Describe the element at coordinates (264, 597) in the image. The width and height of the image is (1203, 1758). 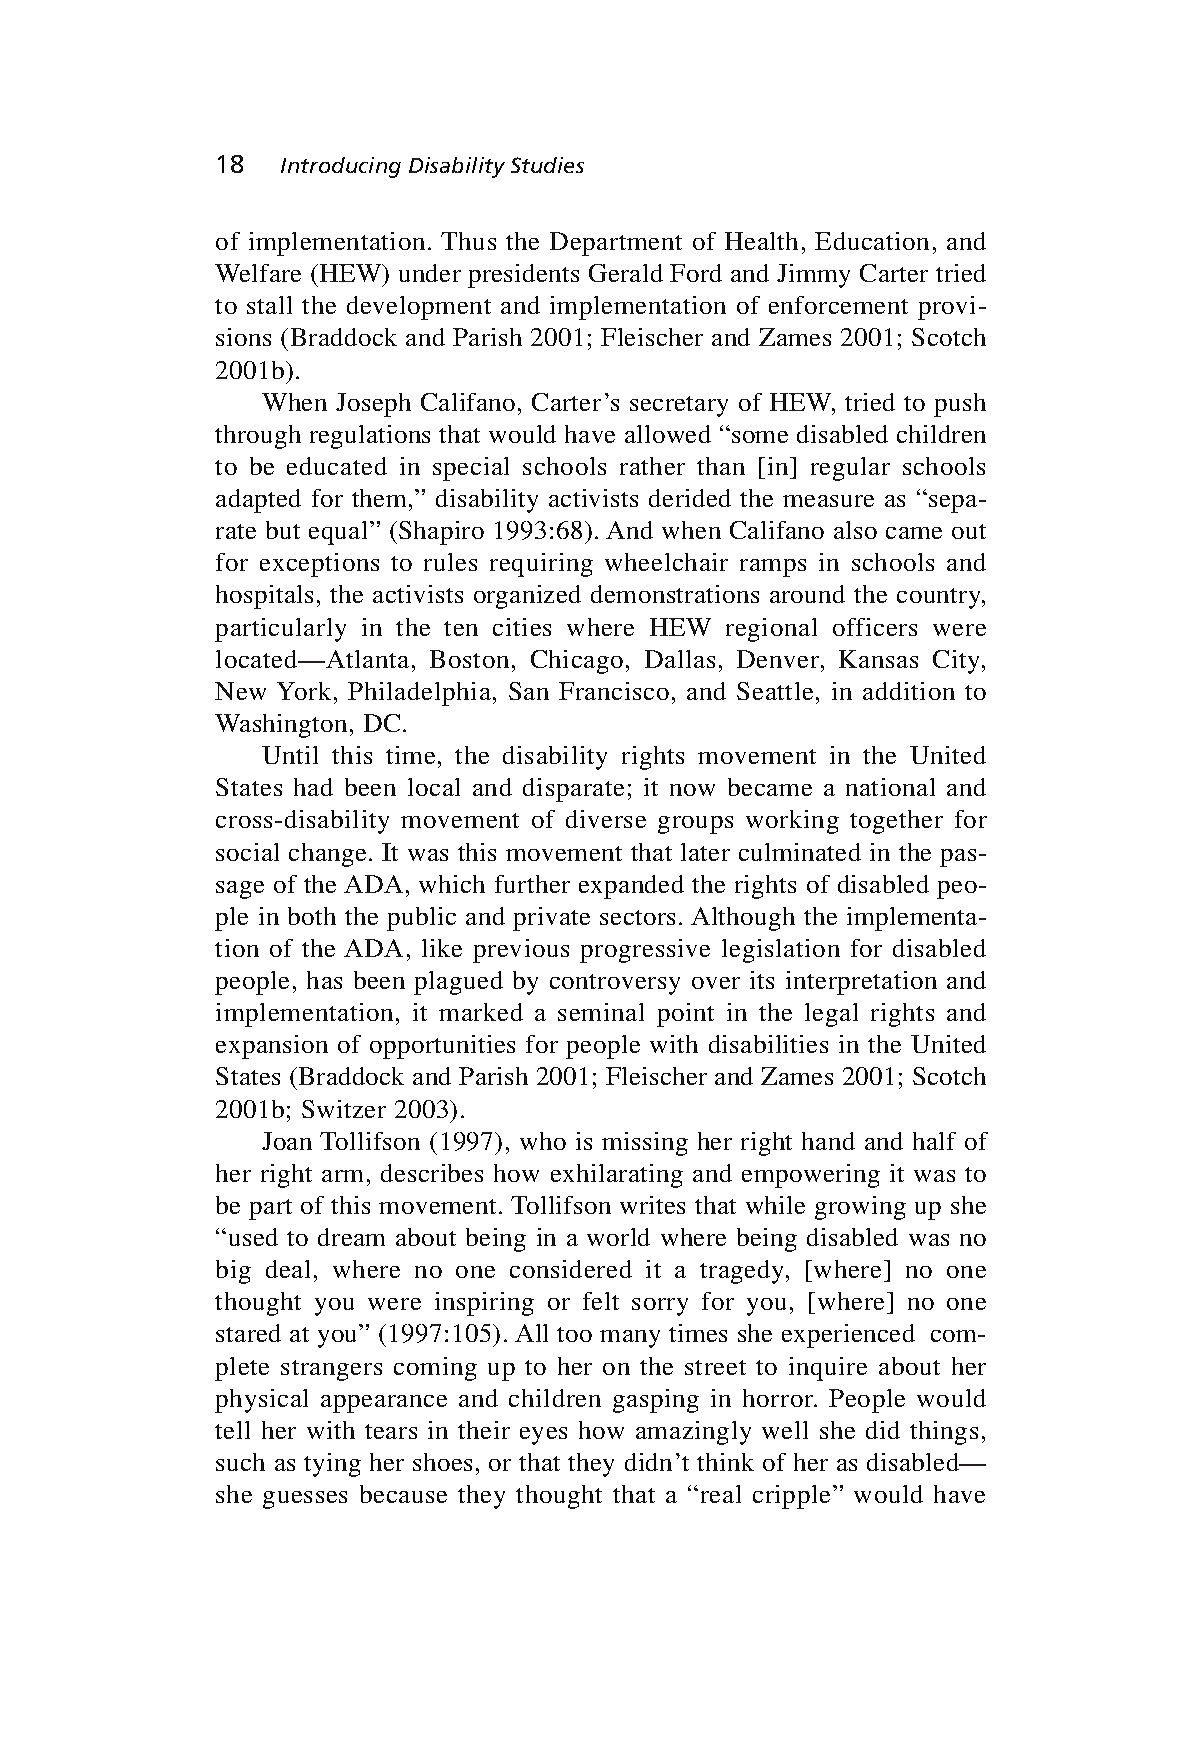
I see `hospitals` at that location.
